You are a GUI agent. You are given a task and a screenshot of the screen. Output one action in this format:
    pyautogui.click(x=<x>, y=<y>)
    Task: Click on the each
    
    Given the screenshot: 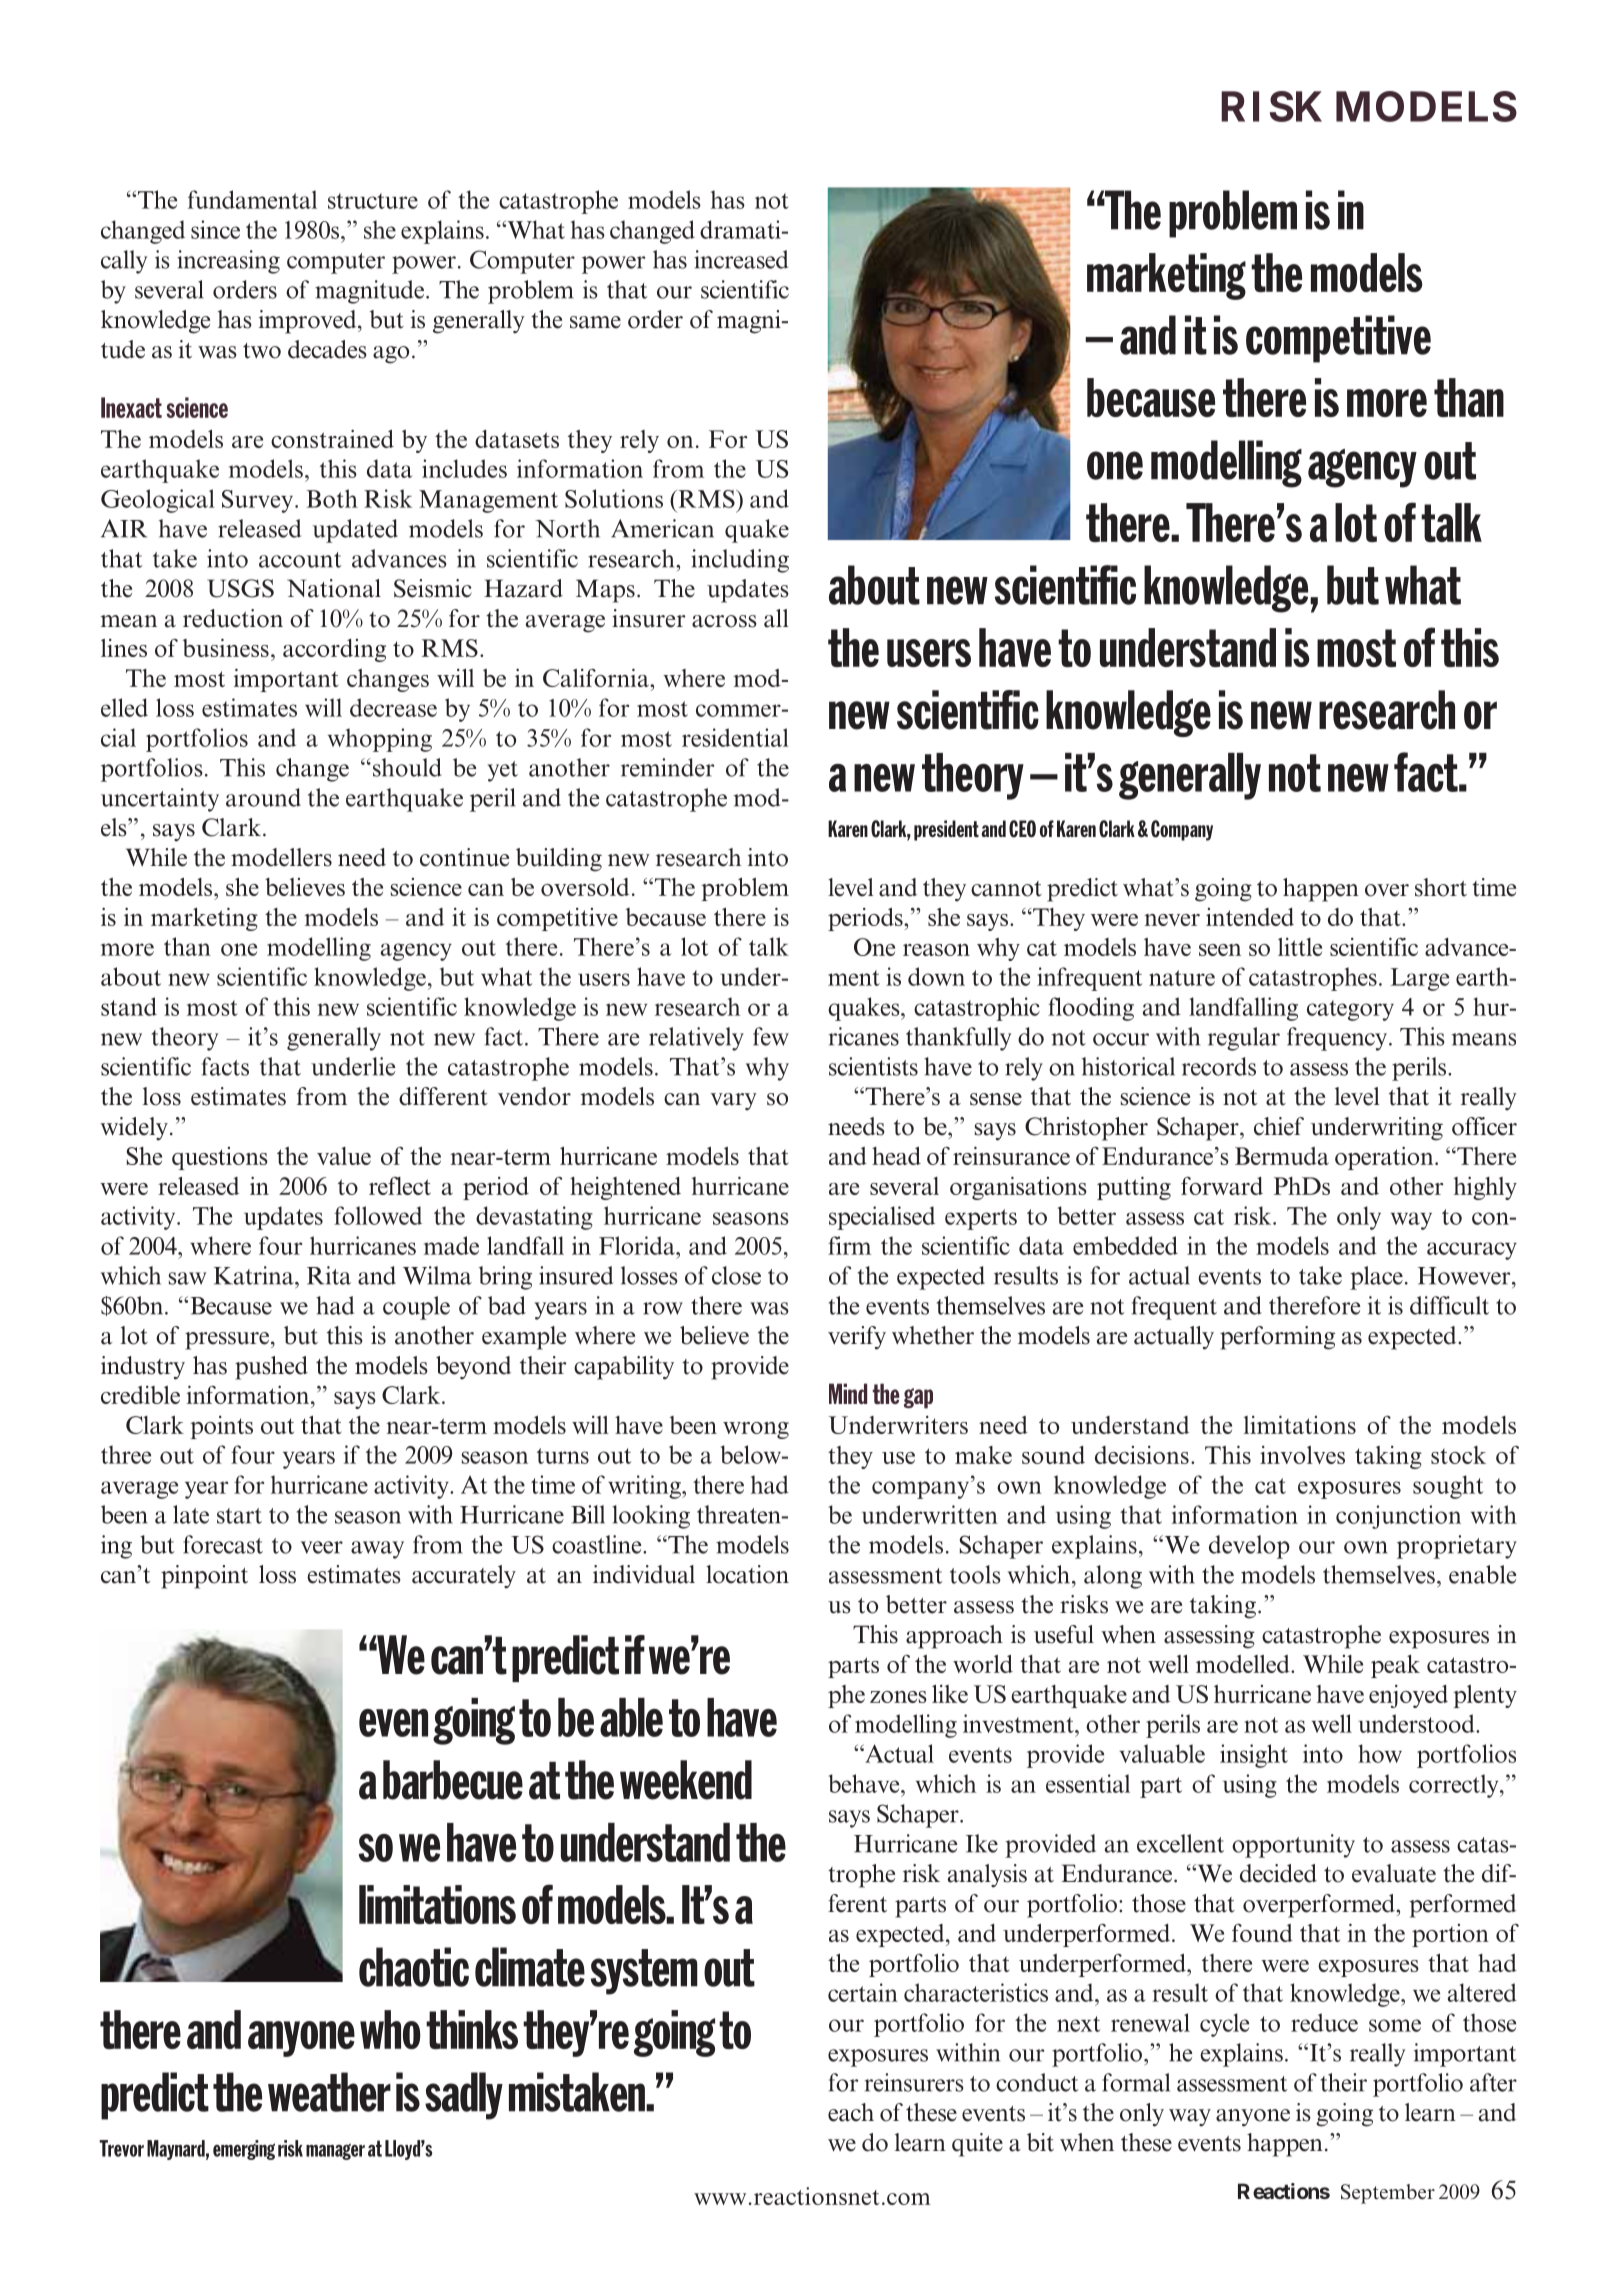 What is the action you would take?
    pyautogui.click(x=851, y=2112)
